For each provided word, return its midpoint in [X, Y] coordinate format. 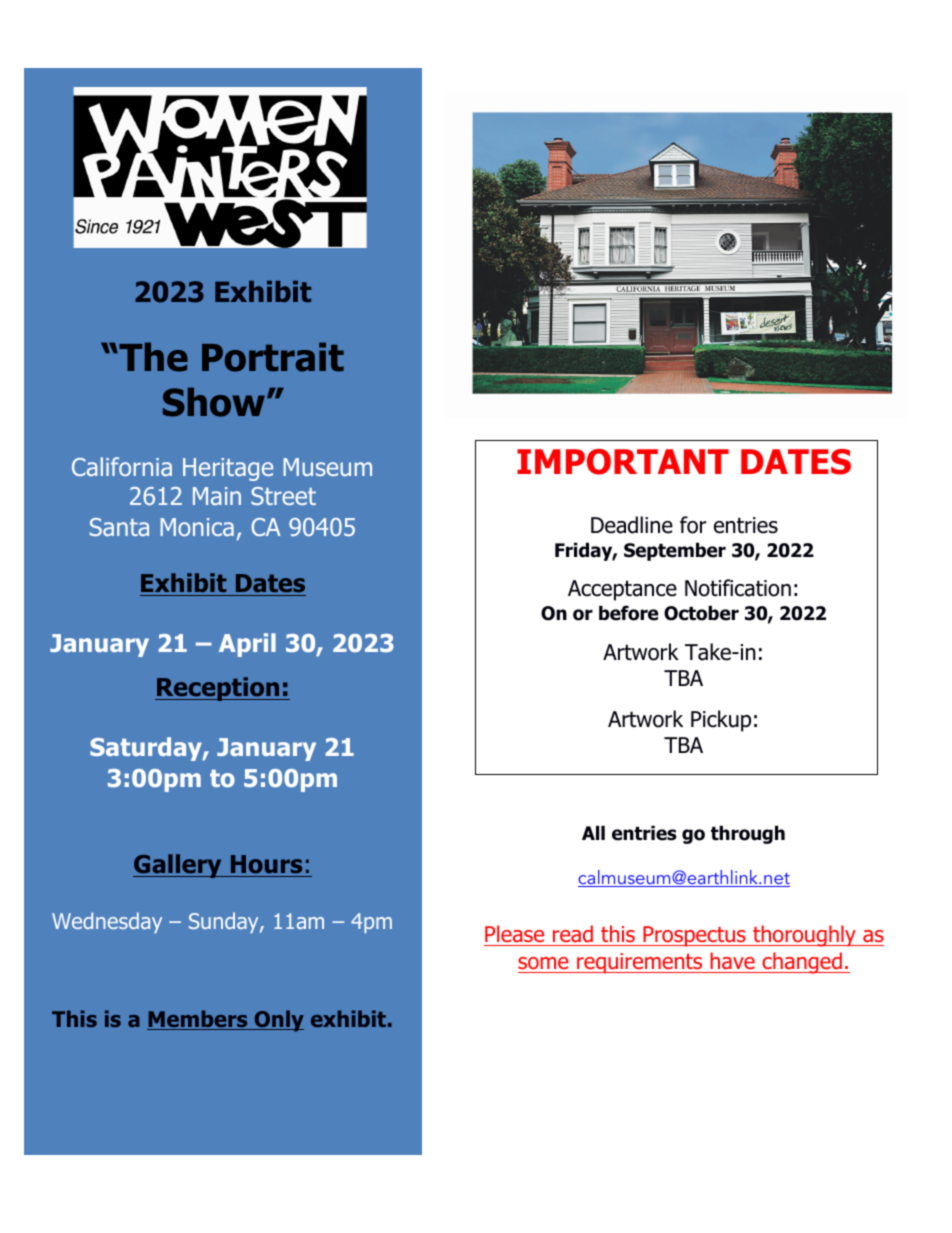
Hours [266, 864]
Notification [738, 588]
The [152, 357]
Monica [197, 527]
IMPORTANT [623, 462]
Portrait [273, 357]
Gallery [178, 866]
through [748, 834]
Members [198, 1020]
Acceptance [622, 590]
